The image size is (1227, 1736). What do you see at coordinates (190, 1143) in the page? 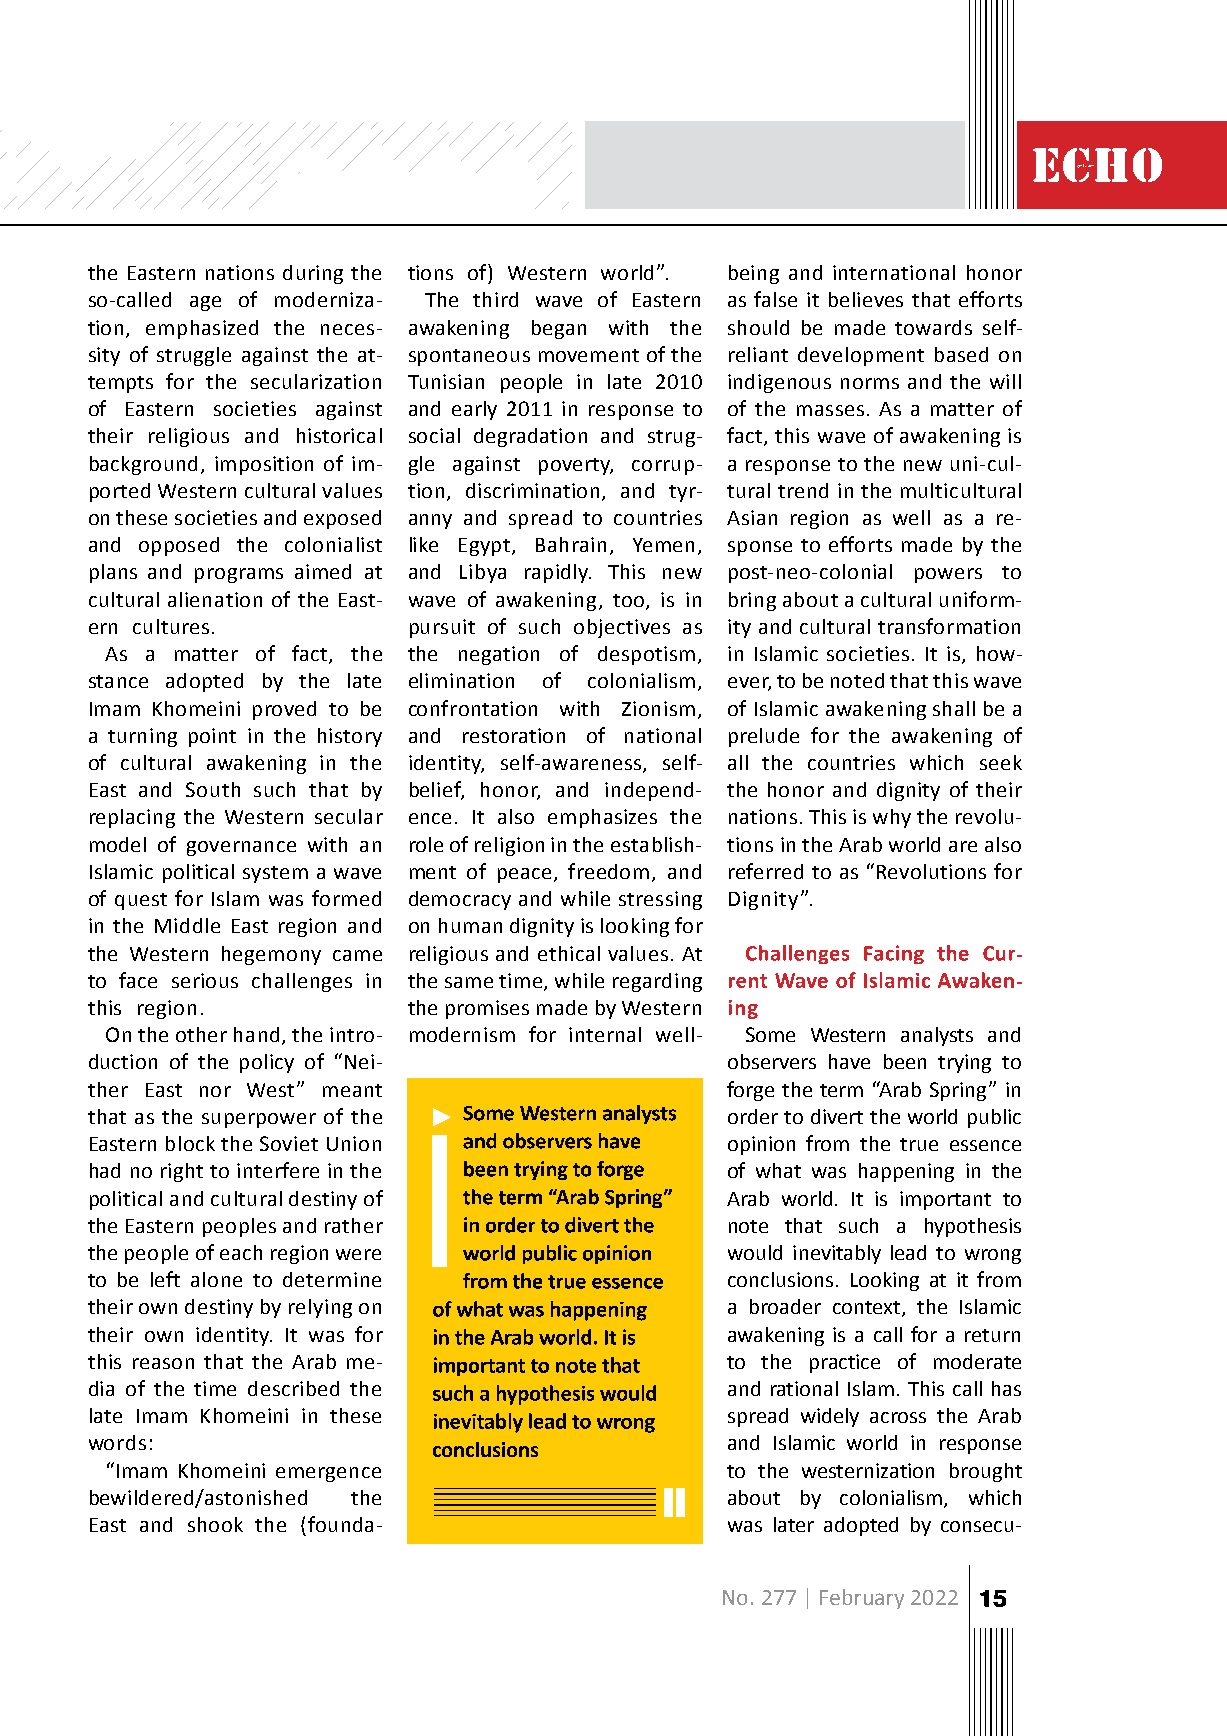
I see `block` at bounding box center [190, 1143].
